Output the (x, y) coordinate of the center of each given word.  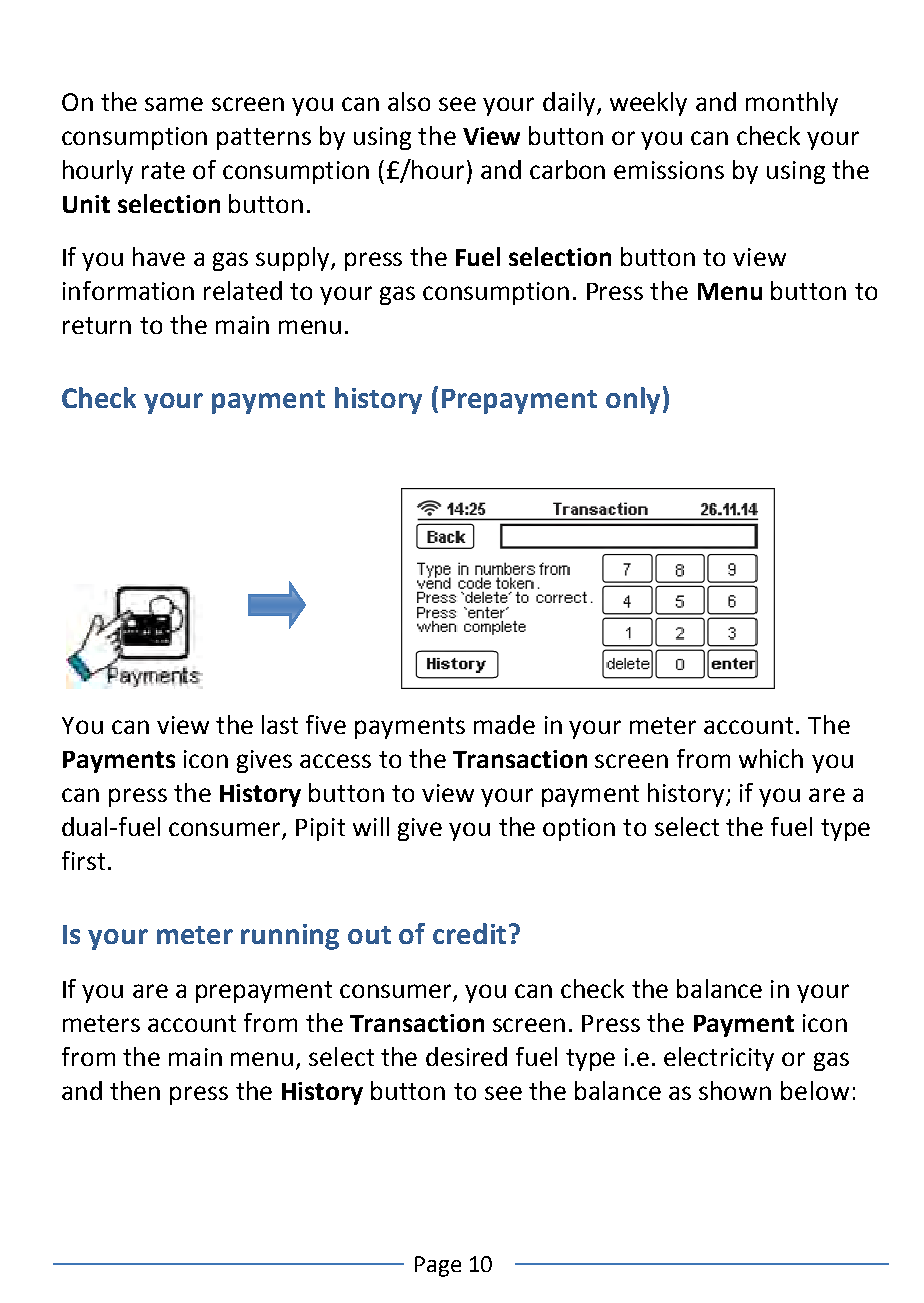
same (174, 104)
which (771, 758)
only (633, 400)
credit (469, 933)
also (409, 101)
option (579, 829)
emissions (669, 170)
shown (735, 1090)
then (135, 1090)
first (83, 860)
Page (438, 1266)
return (97, 325)
